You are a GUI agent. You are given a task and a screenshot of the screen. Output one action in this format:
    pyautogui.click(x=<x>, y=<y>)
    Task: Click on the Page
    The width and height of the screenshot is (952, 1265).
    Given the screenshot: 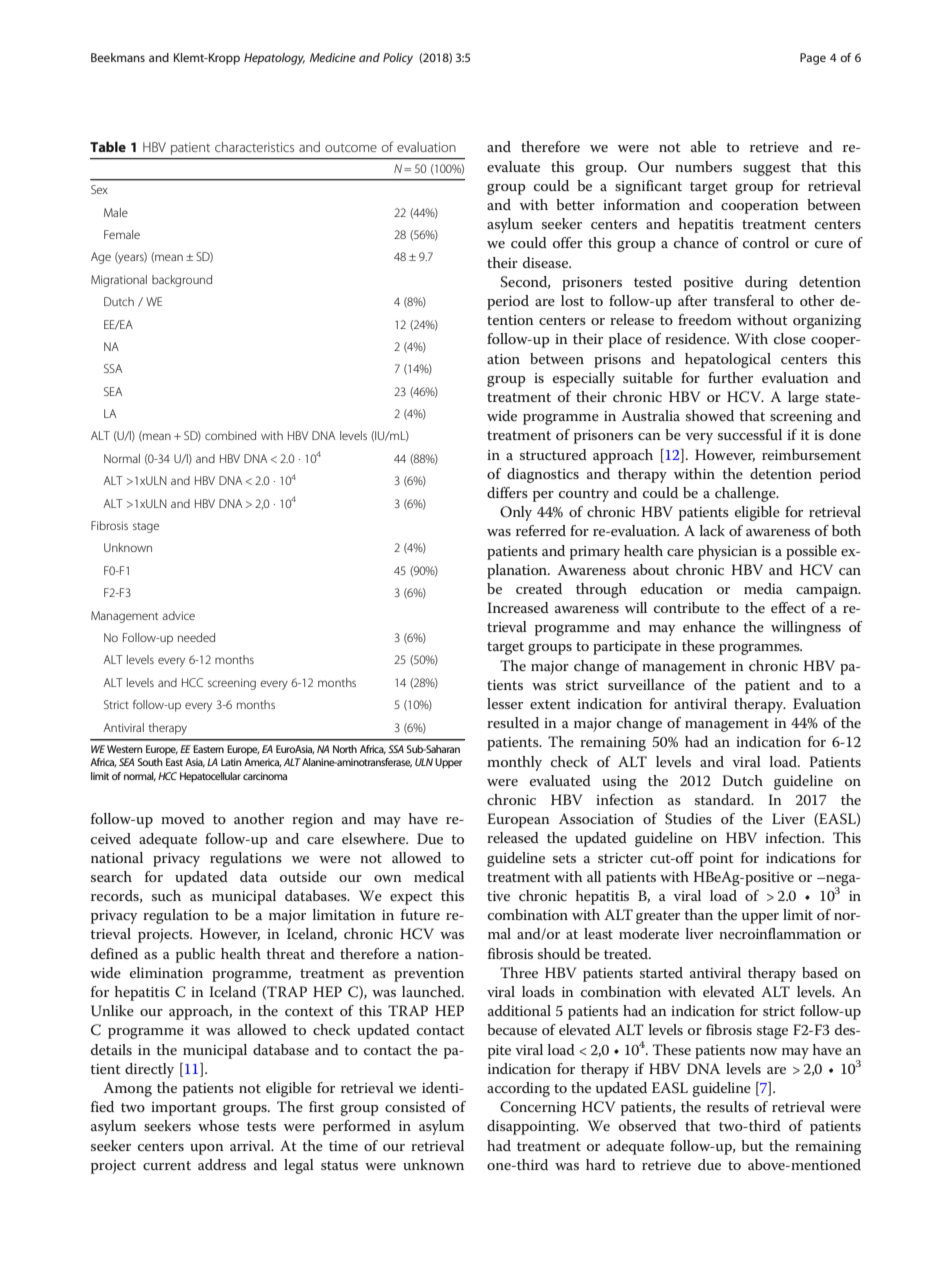 What is the action you would take?
    pyautogui.click(x=813, y=59)
